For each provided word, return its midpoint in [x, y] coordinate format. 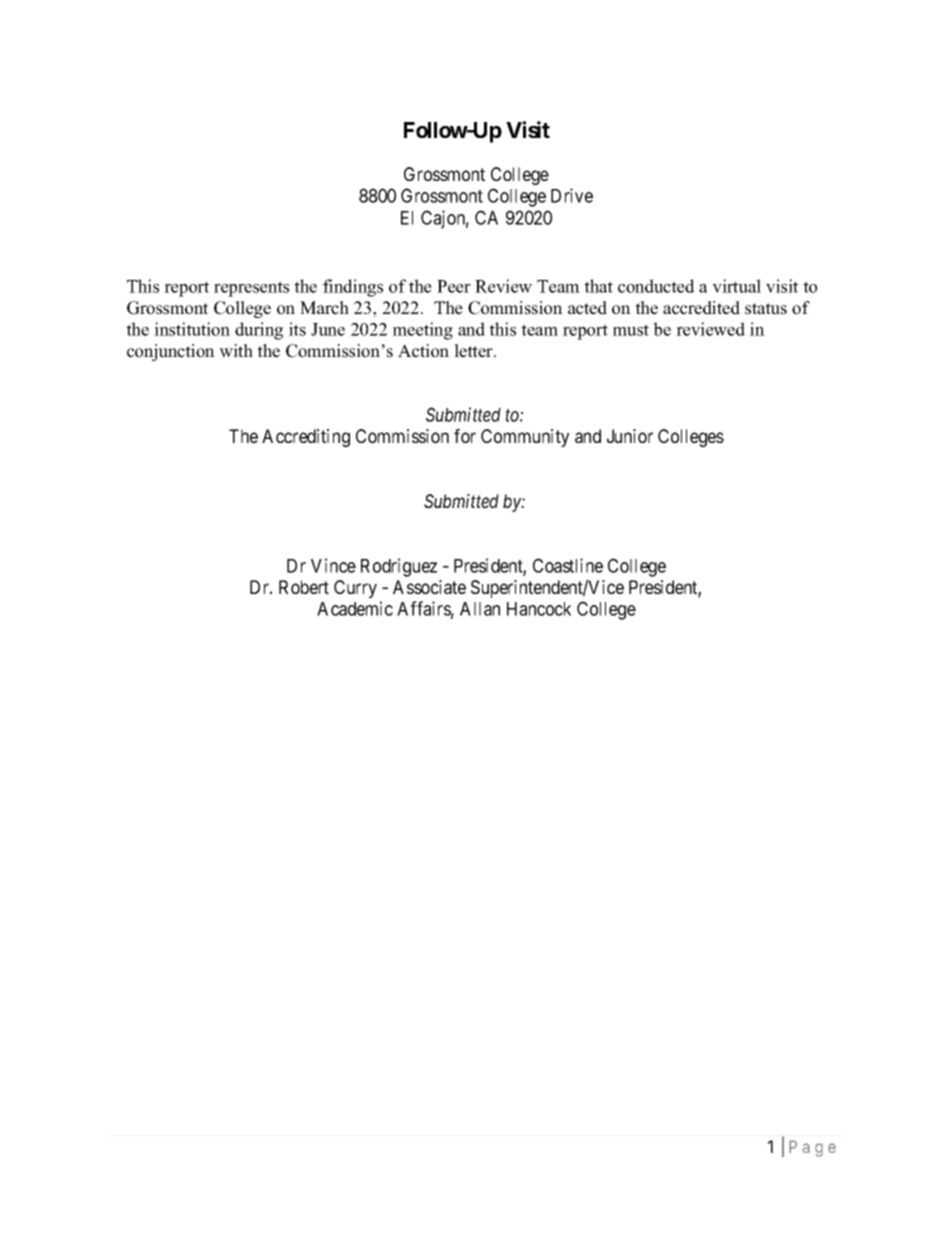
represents [251, 289]
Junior [630, 436]
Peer [454, 286]
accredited [701, 308]
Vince [333, 565]
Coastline [568, 565]
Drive [572, 195]
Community [525, 438]
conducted [656, 286]
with [236, 351]
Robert [304, 587]
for [465, 436]
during [259, 331]
